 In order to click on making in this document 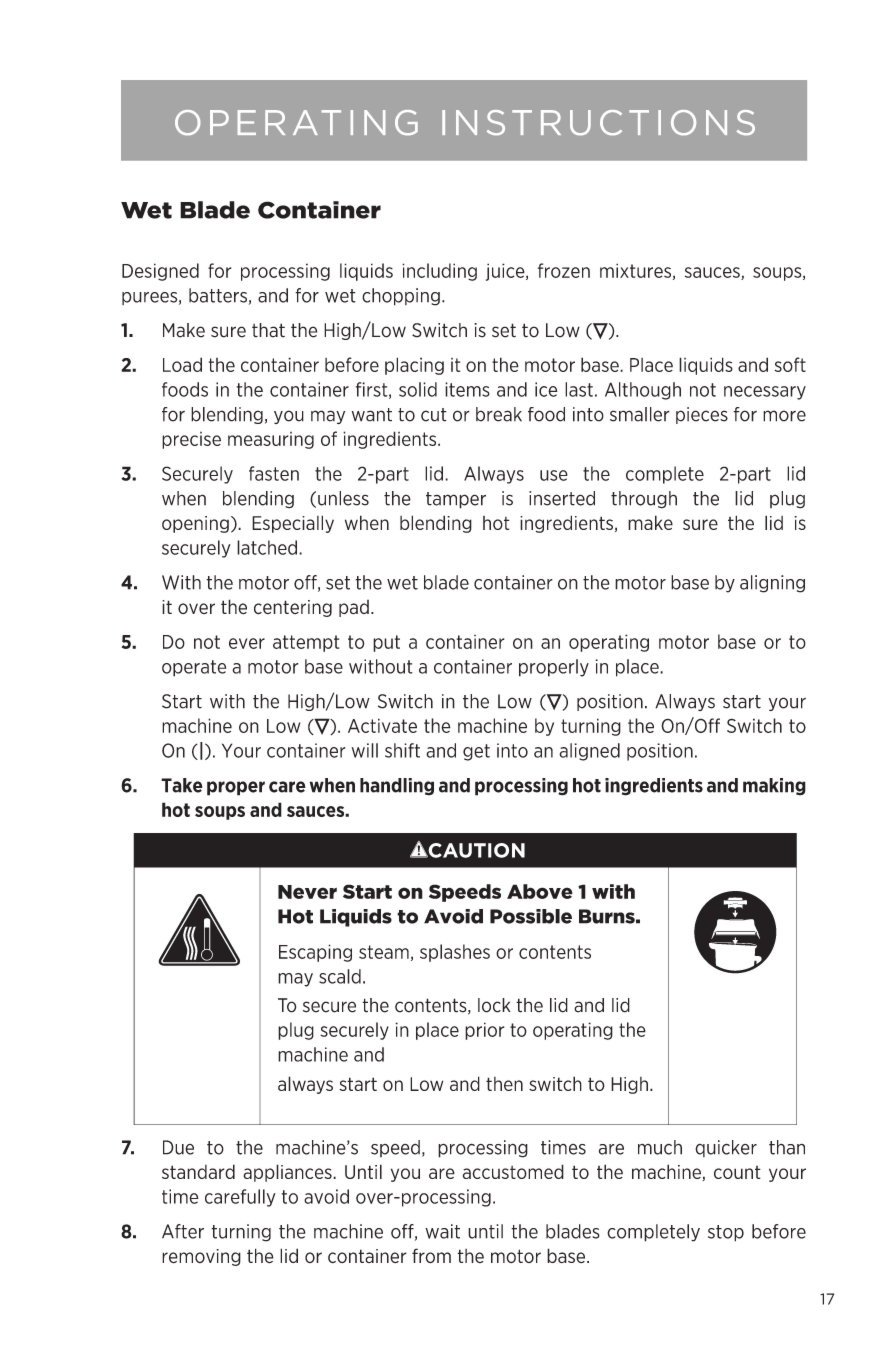, I will do `click(774, 787)`.
